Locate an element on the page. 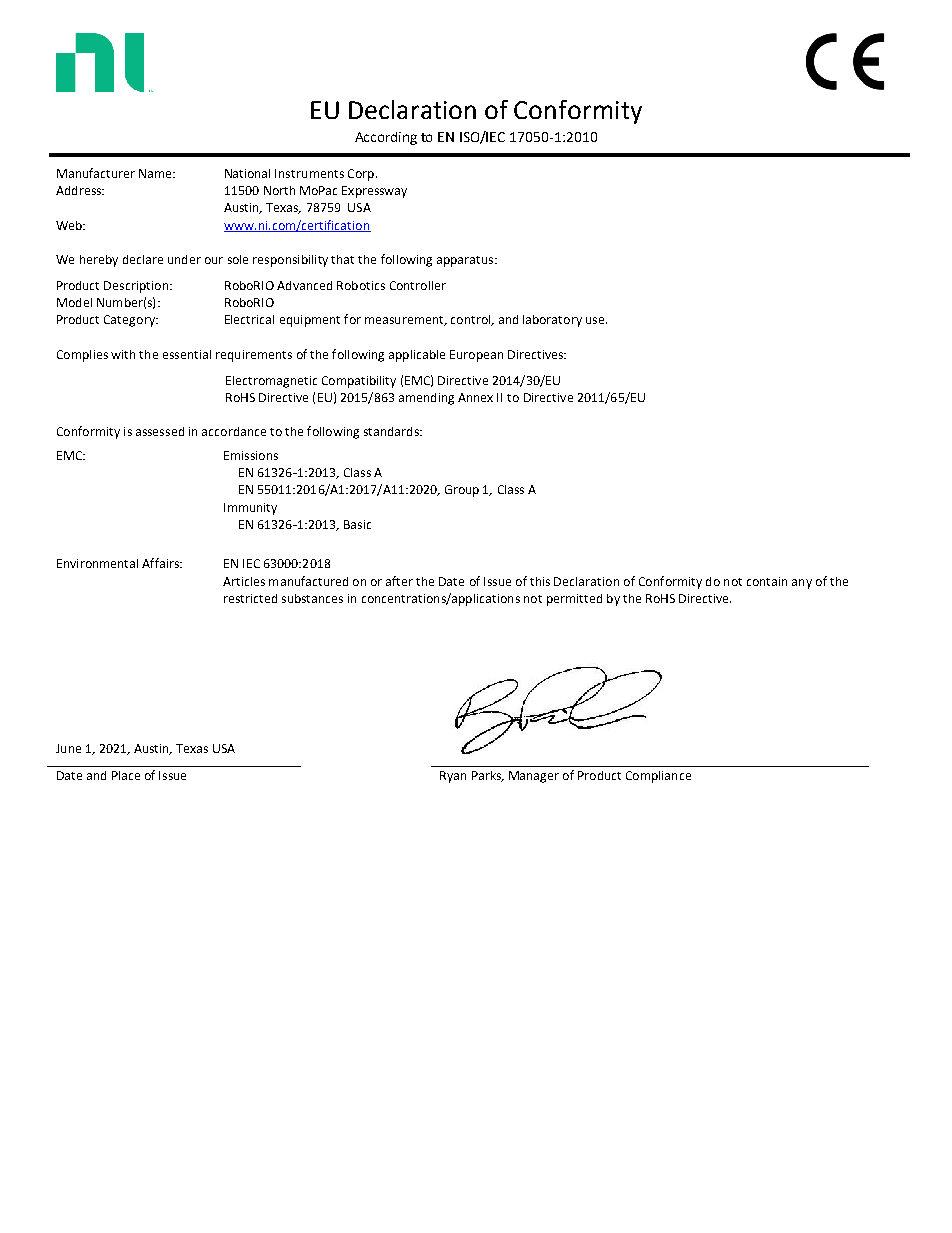  Category is located at coordinates (130, 321).
